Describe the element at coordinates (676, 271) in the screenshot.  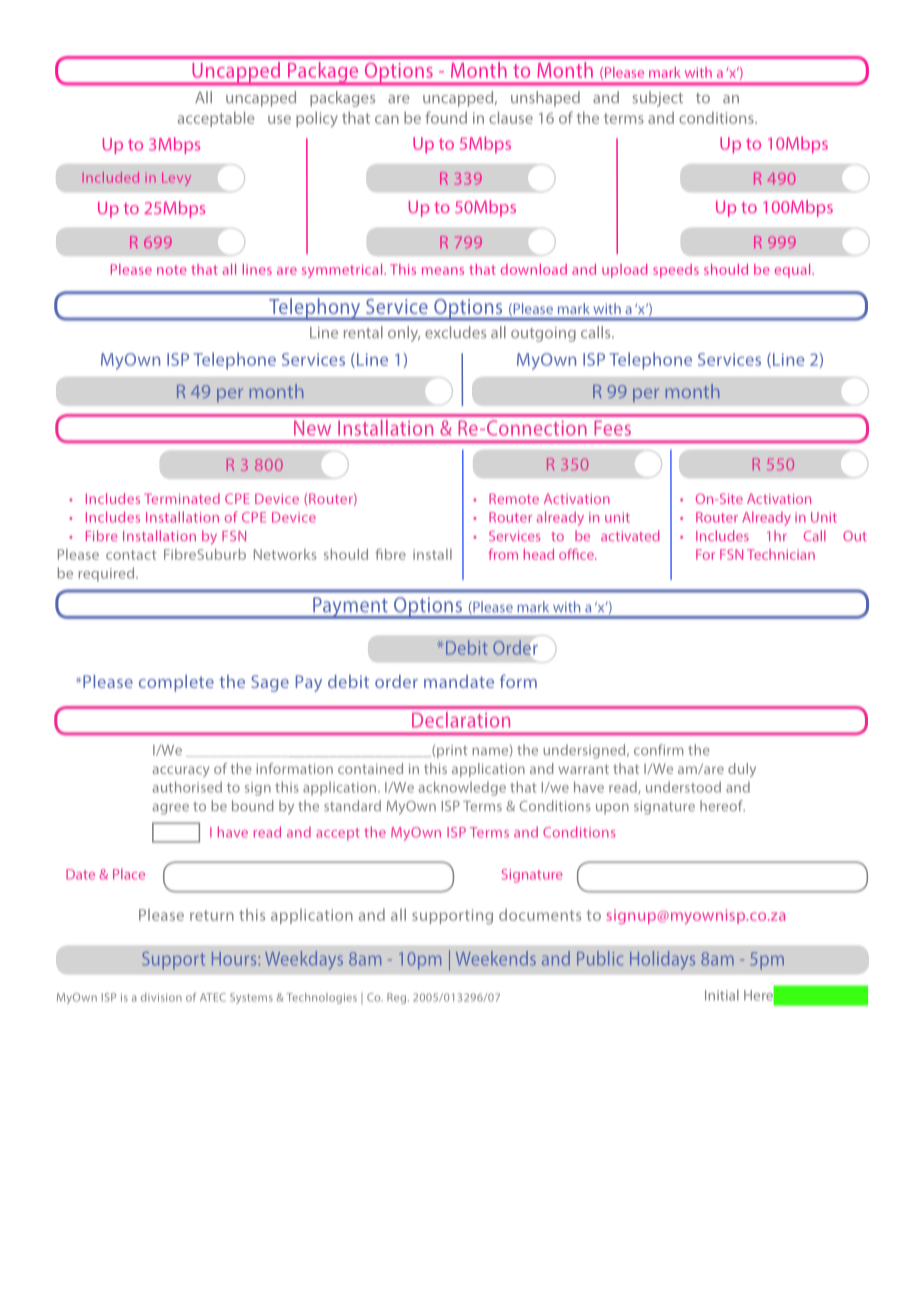
I see `speeds` at that location.
